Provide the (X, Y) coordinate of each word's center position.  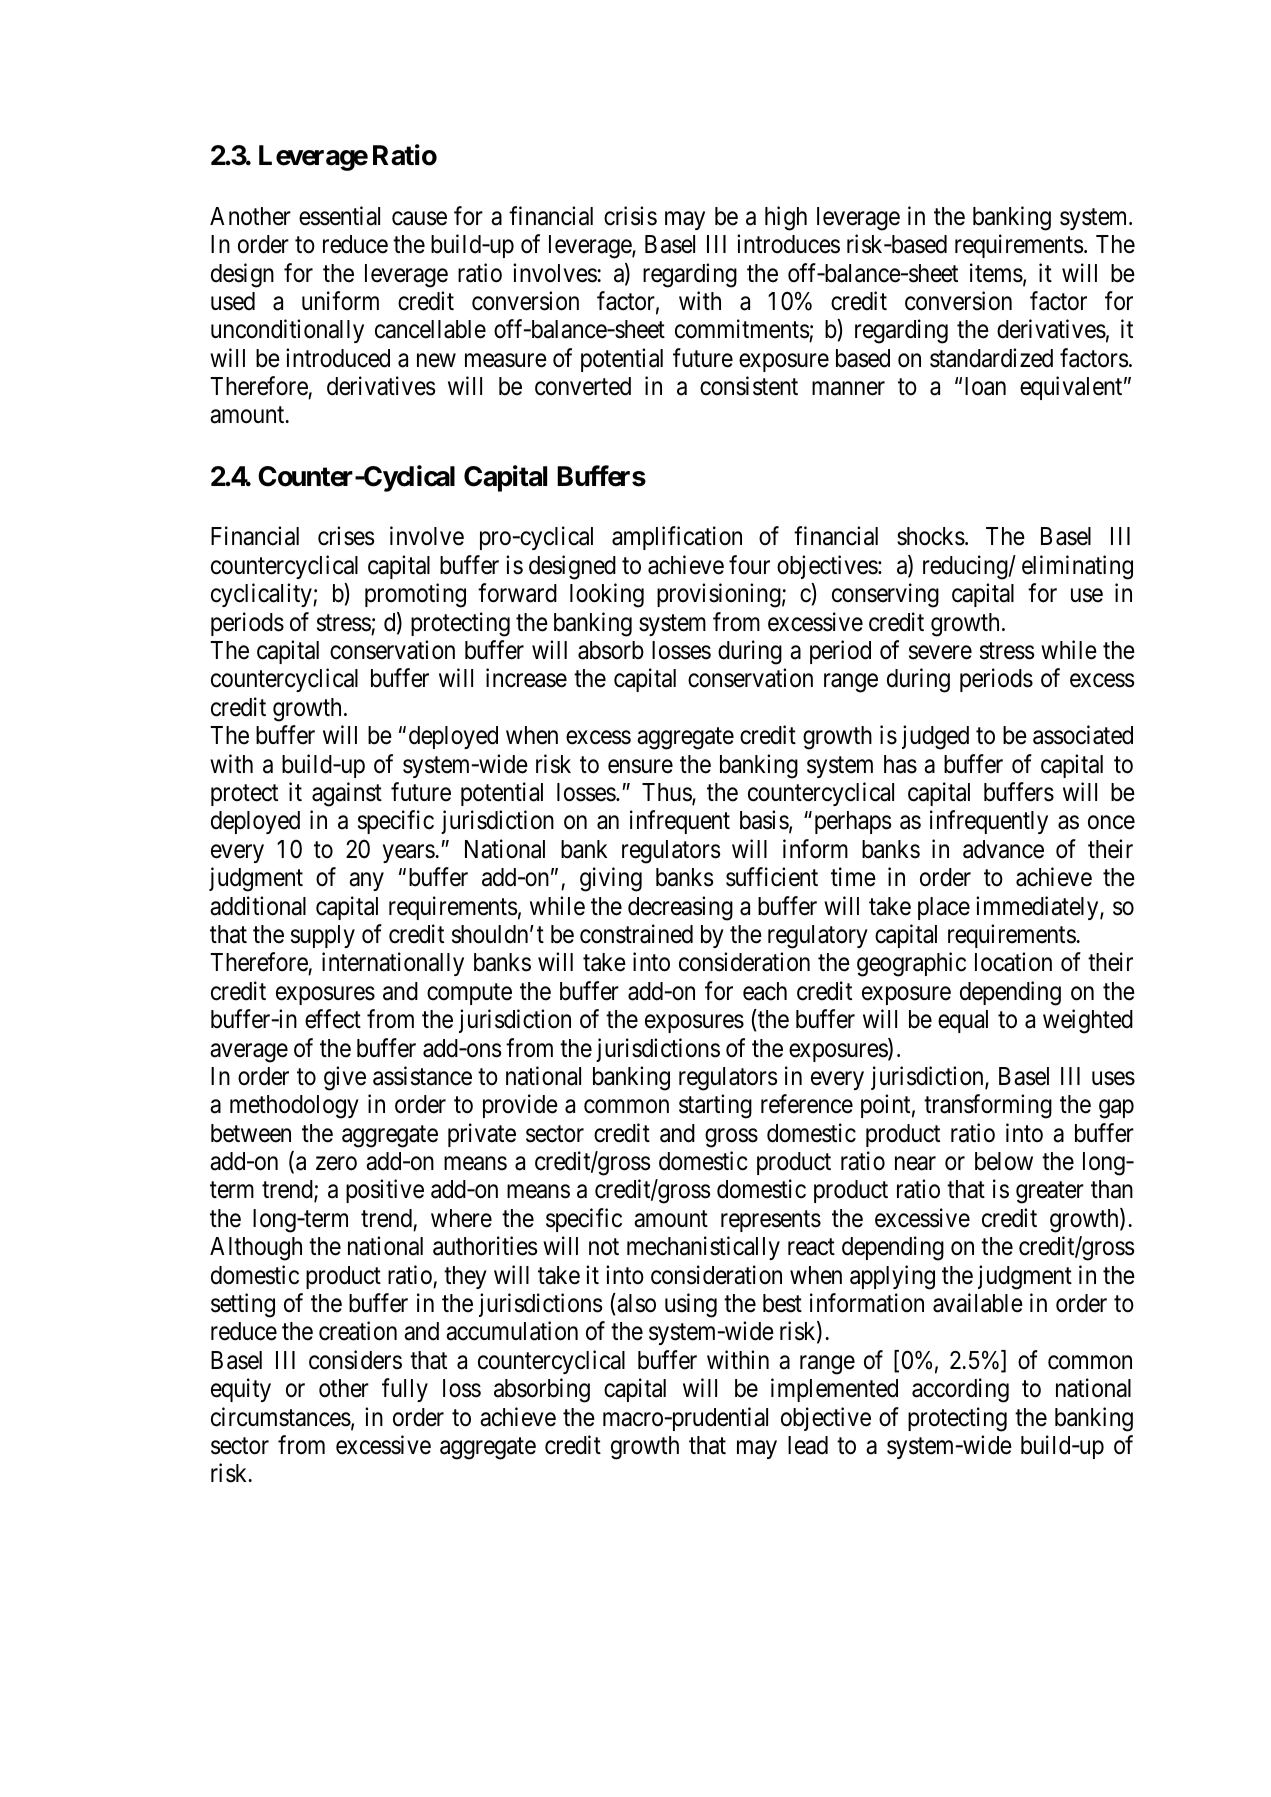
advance (1003, 849)
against (347, 794)
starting (715, 1106)
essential (339, 216)
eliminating (1077, 567)
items (996, 273)
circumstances (281, 1417)
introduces (788, 244)
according (960, 1390)
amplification (677, 538)
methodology (294, 1107)
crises (346, 536)
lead (808, 1445)
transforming (988, 1106)
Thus (667, 793)
